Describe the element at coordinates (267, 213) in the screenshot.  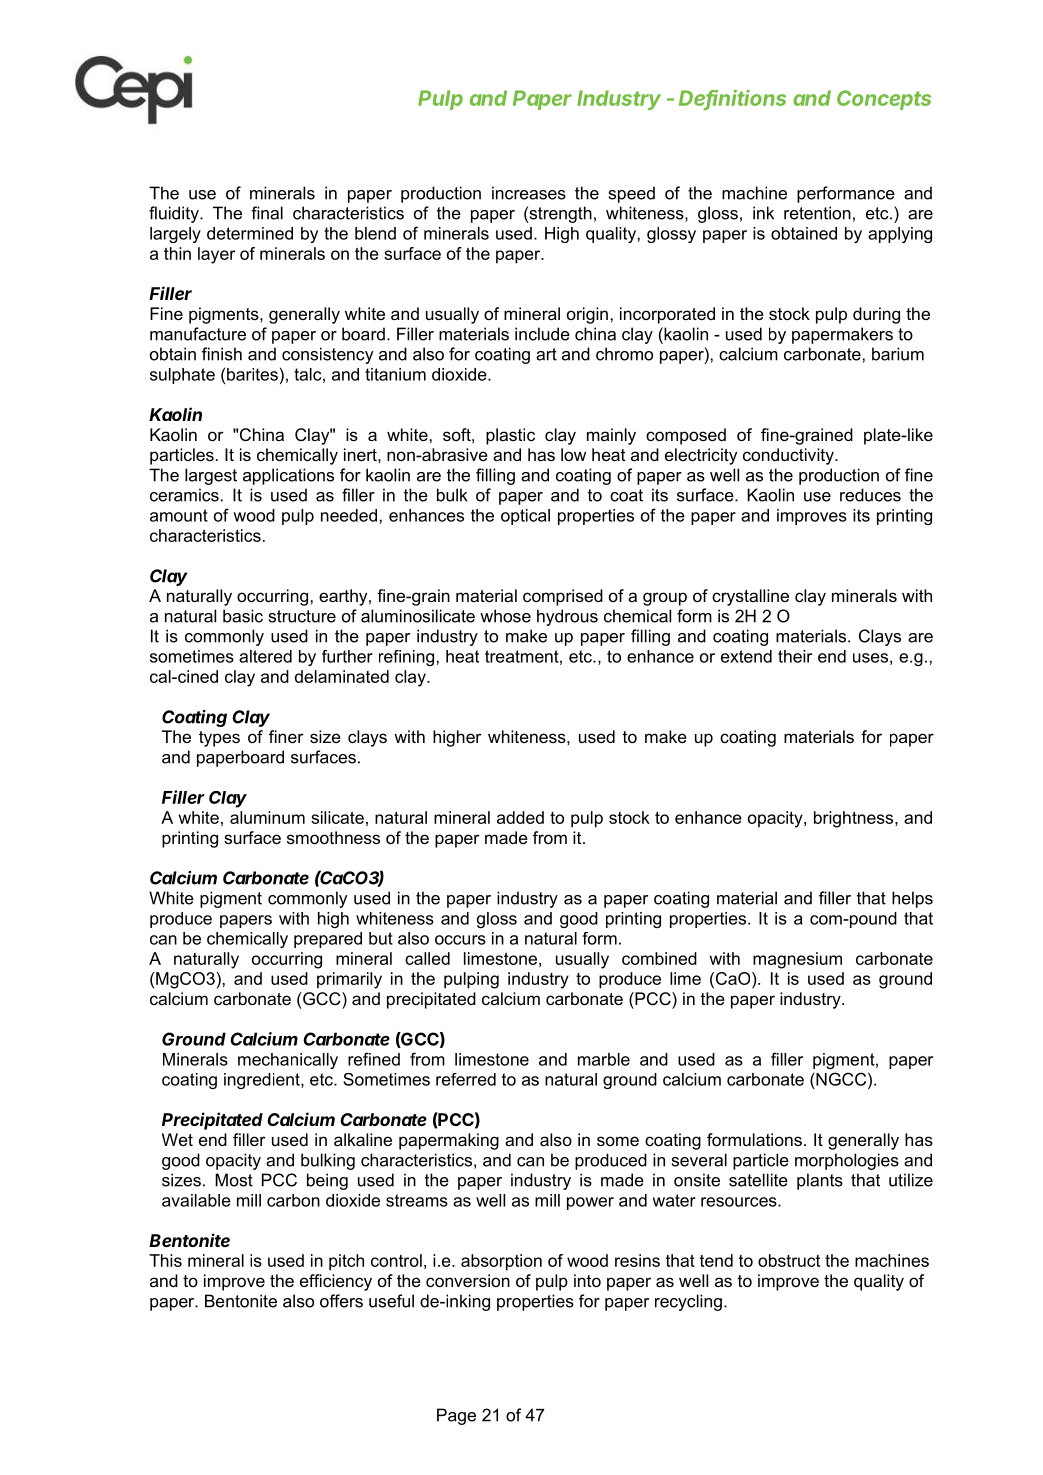
I see `final` at that location.
